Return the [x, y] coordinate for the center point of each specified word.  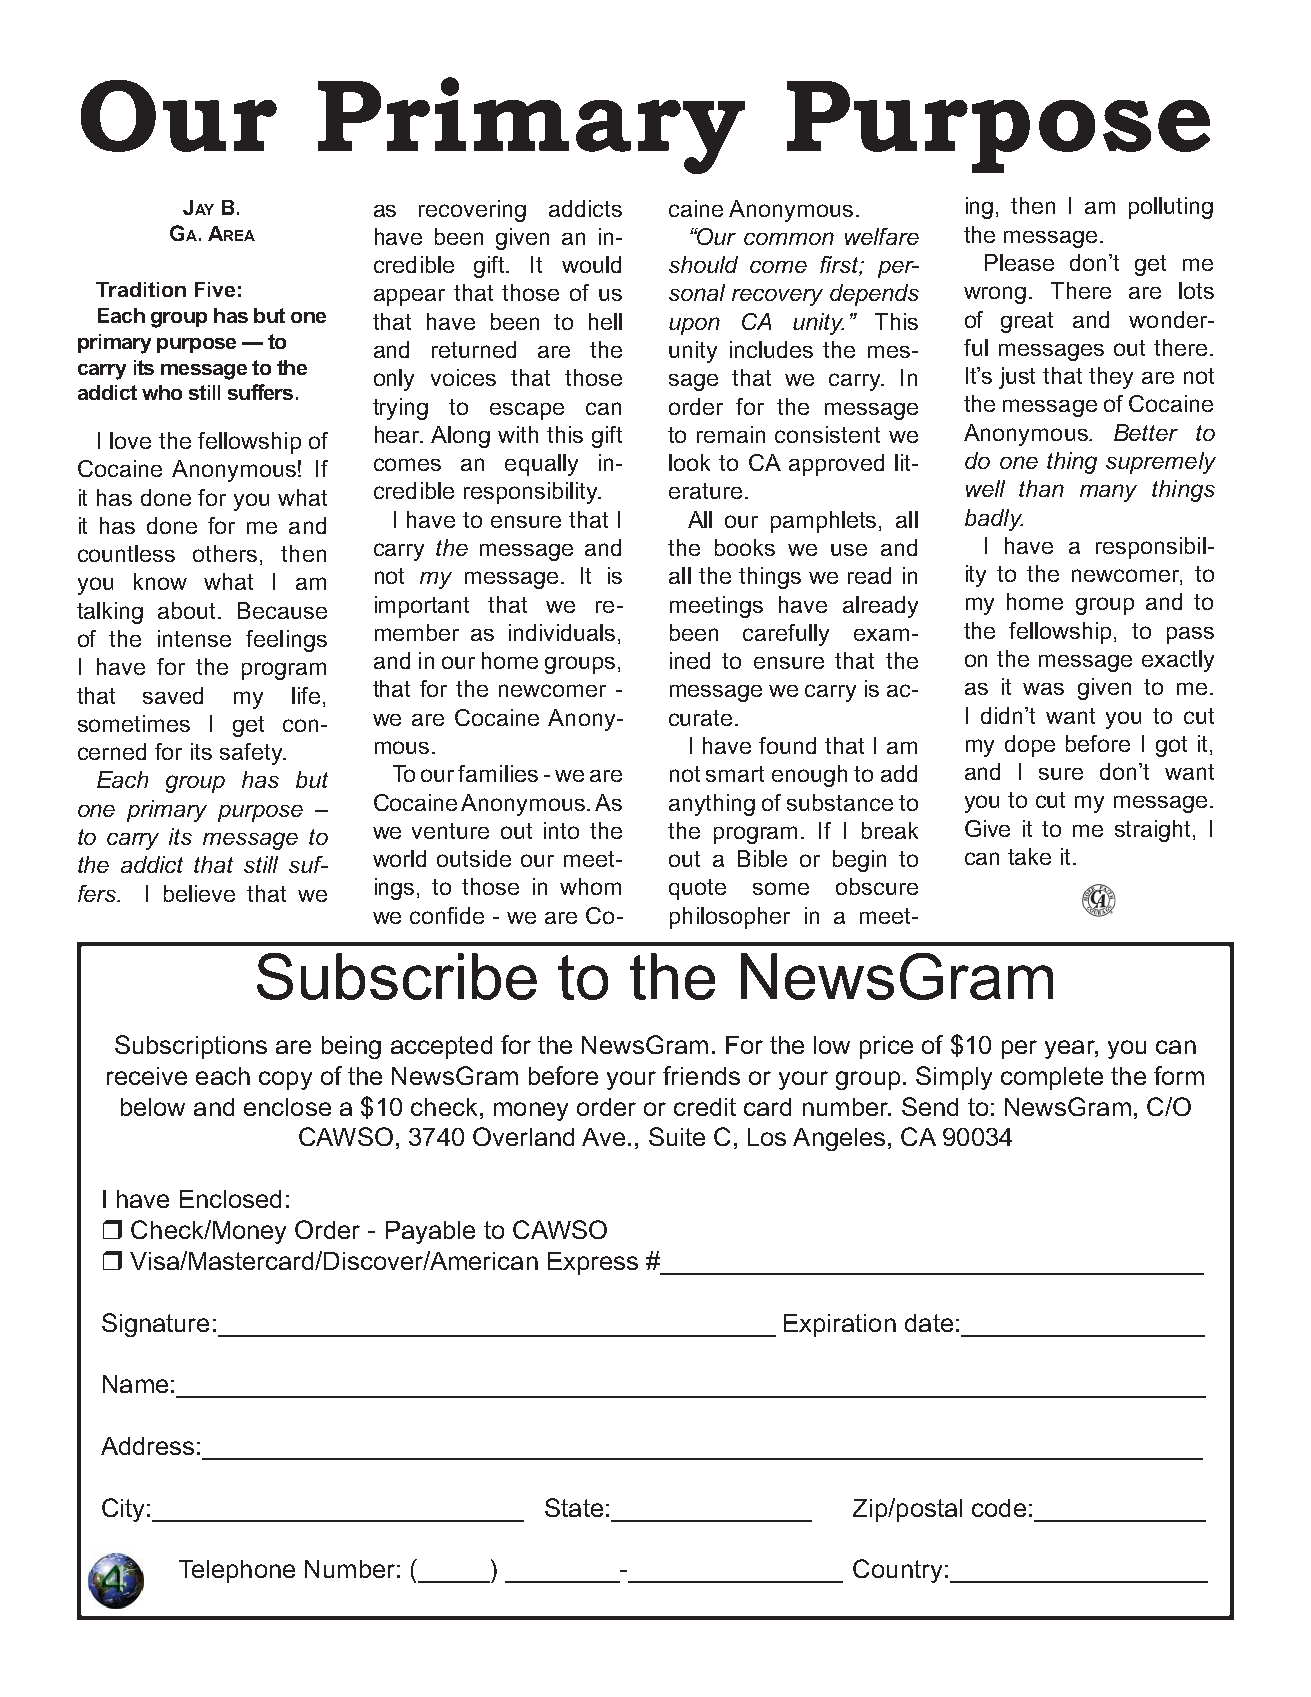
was [1043, 689]
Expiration [840, 1325]
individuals [562, 632]
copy [285, 1080]
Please [1019, 262]
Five [215, 289]
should [703, 264]
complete [1052, 1078]
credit [705, 1107]
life [306, 695]
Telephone [237, 1571]
